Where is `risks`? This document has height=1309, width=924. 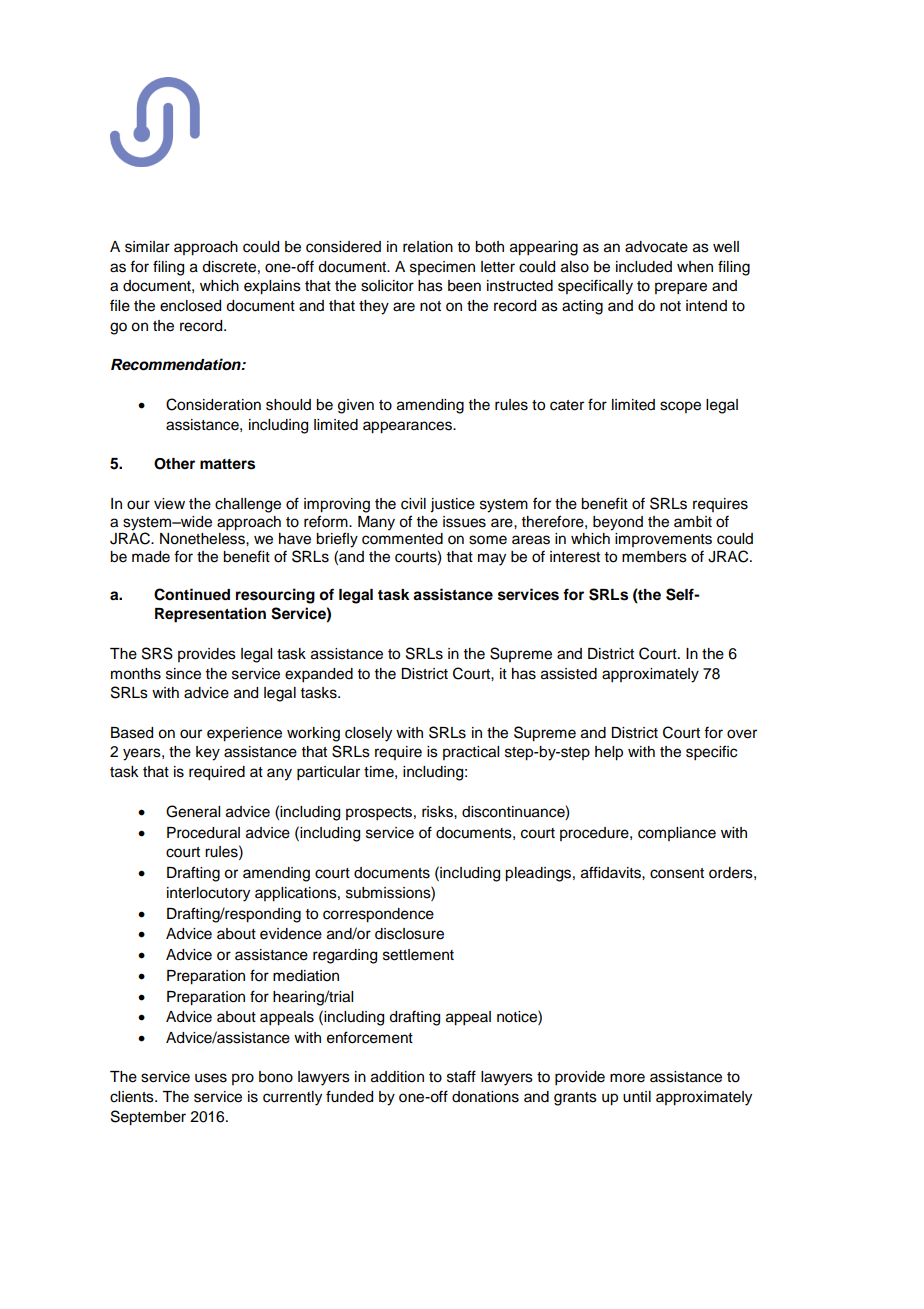 risks is located at coordinates (438, 812).
